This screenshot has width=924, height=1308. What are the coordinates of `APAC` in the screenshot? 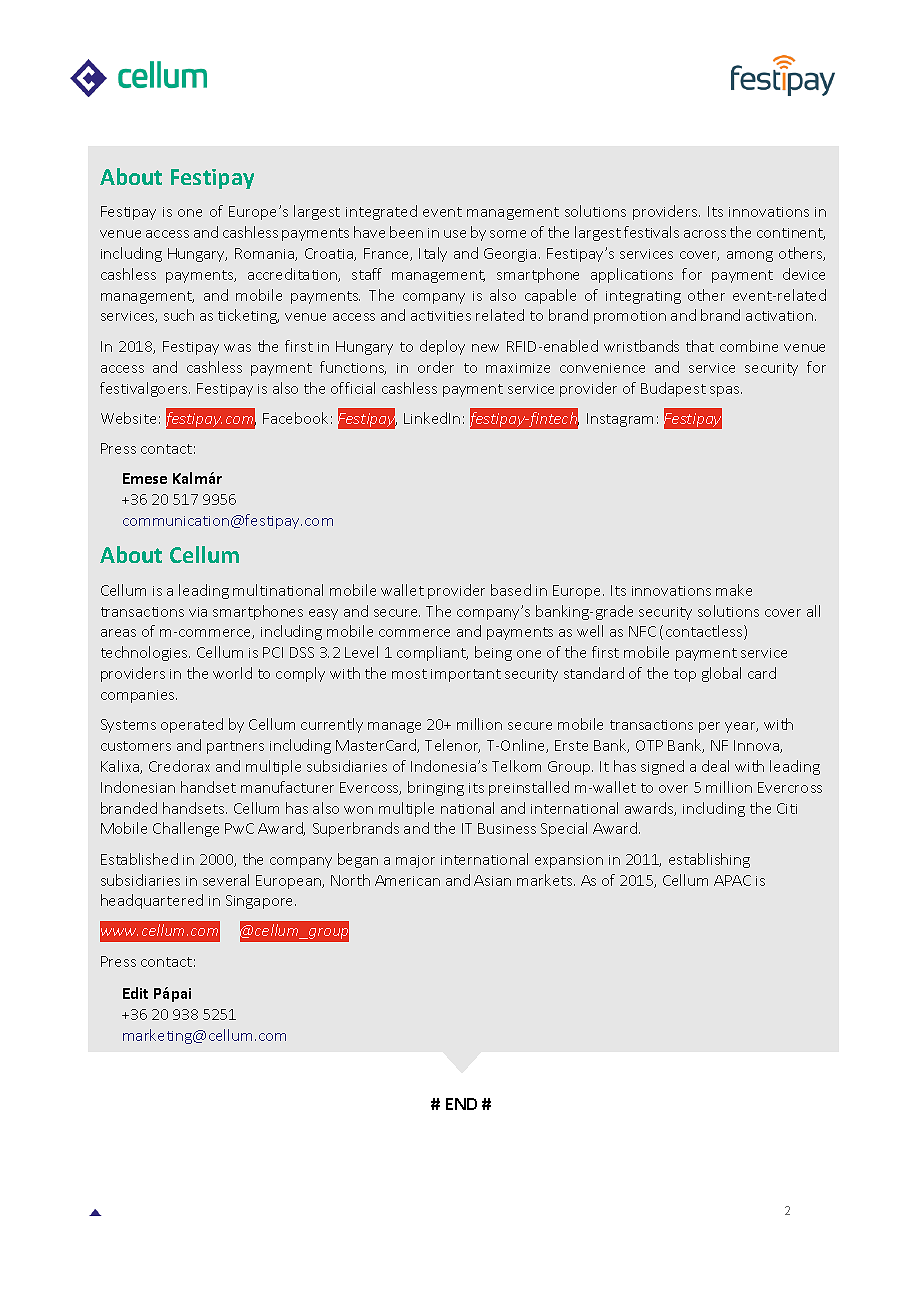 It's located at (732, 880).
